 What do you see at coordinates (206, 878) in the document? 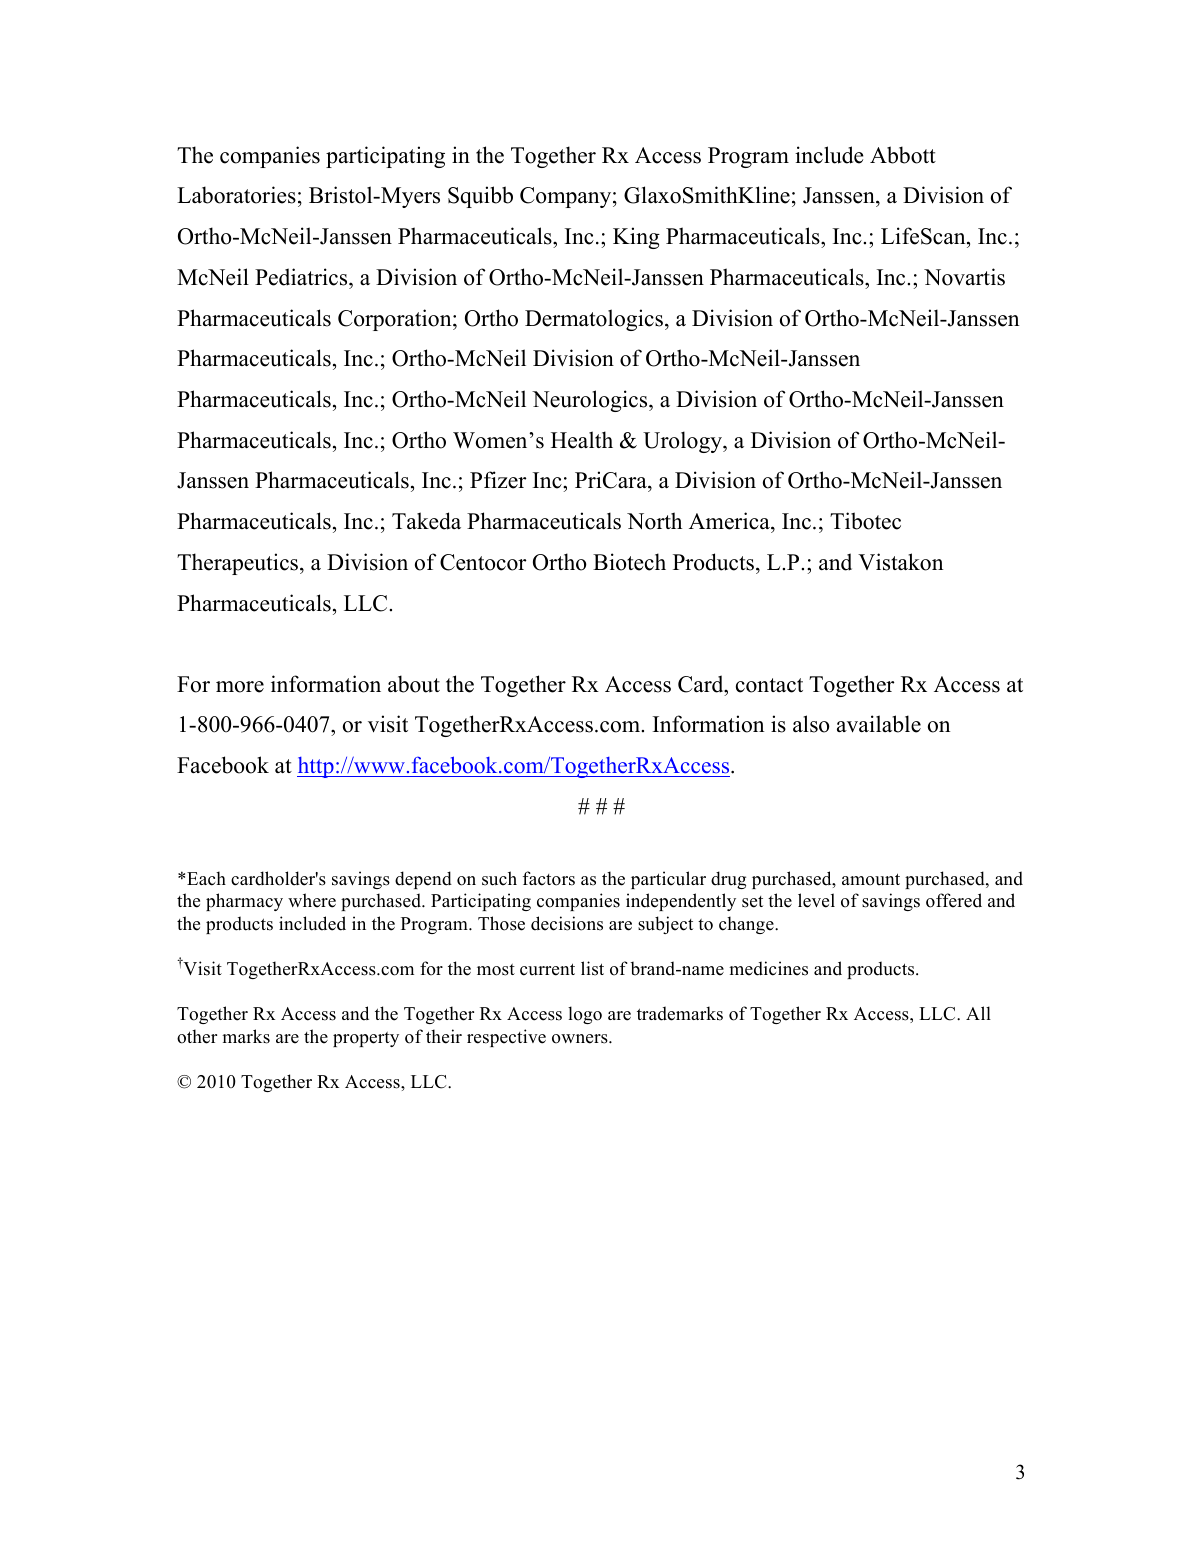
I see `Each` at bounding box center [206, 878].
